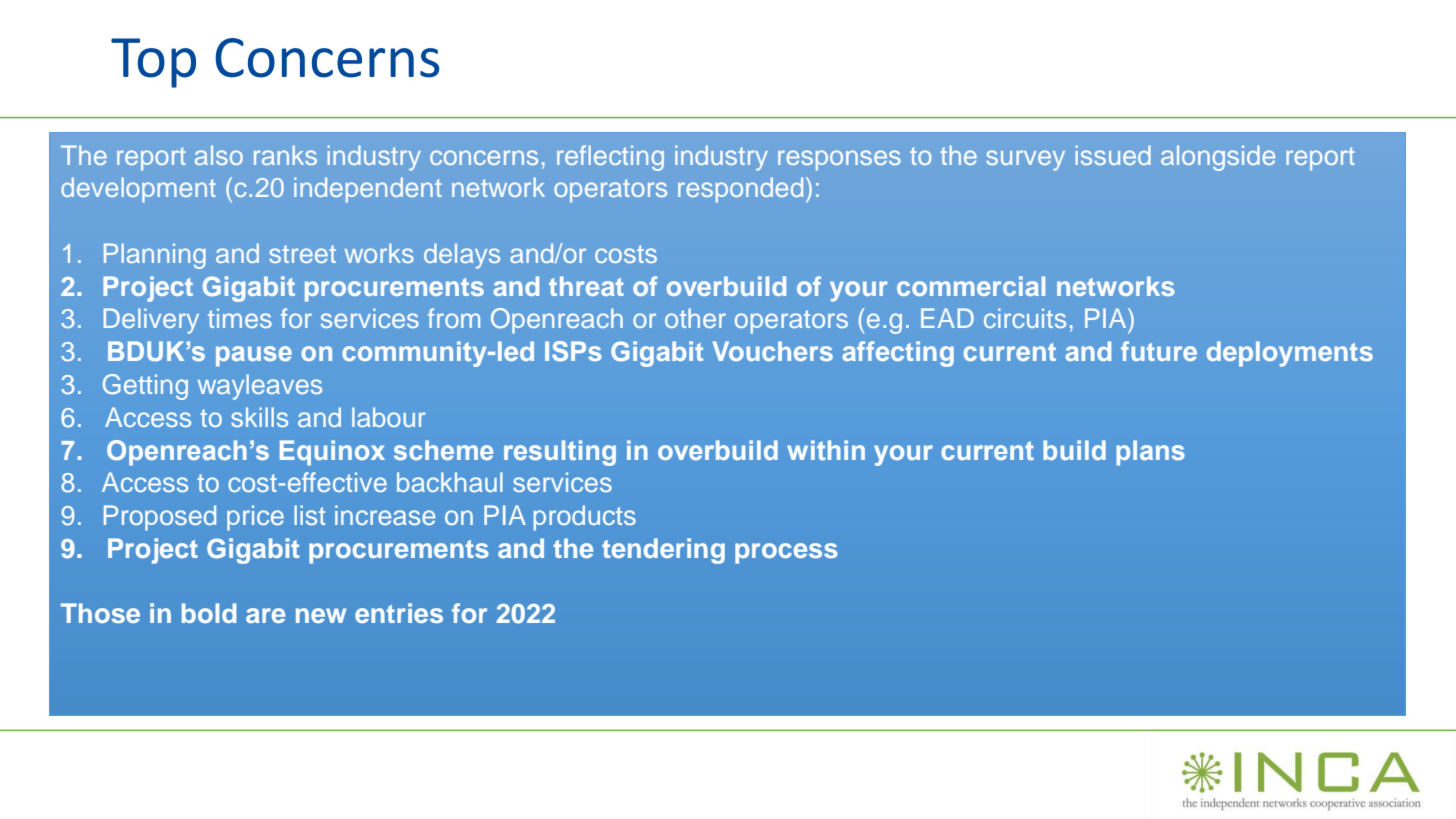 The width and height of the image is (1456, 819). I want to click on pause, so click(254, 356).
